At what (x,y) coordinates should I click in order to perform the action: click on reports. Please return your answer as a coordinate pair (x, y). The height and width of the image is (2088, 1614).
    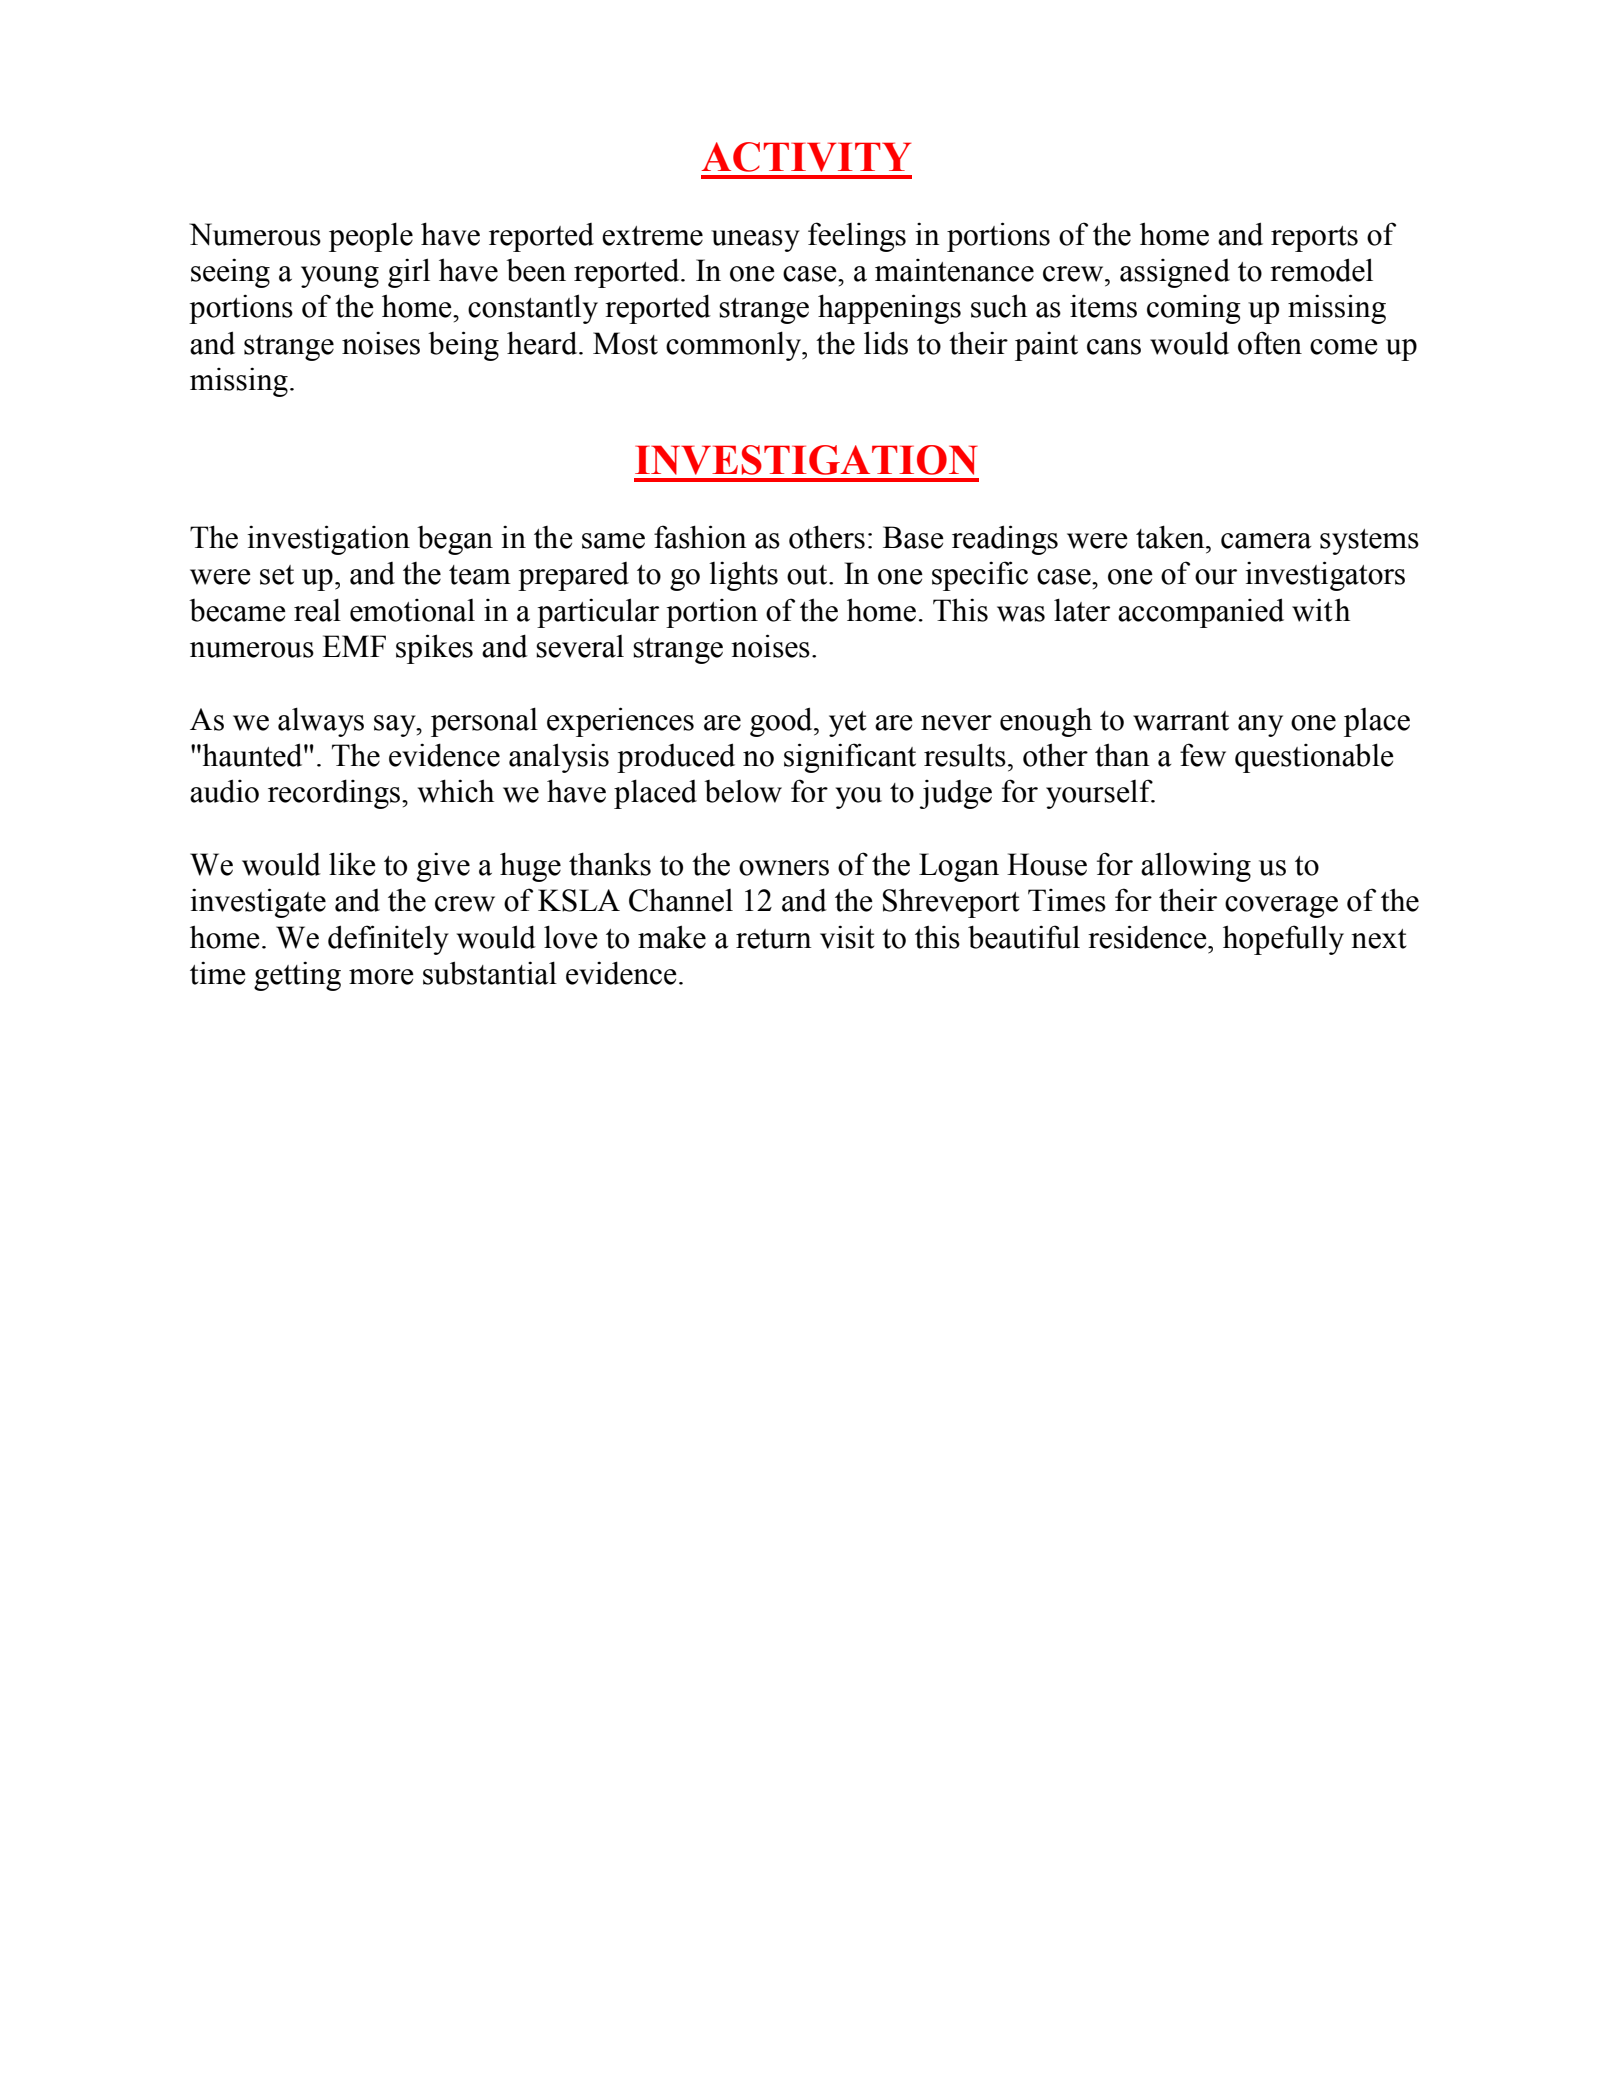
    Looking at the image, I should click on (1314, 239).
